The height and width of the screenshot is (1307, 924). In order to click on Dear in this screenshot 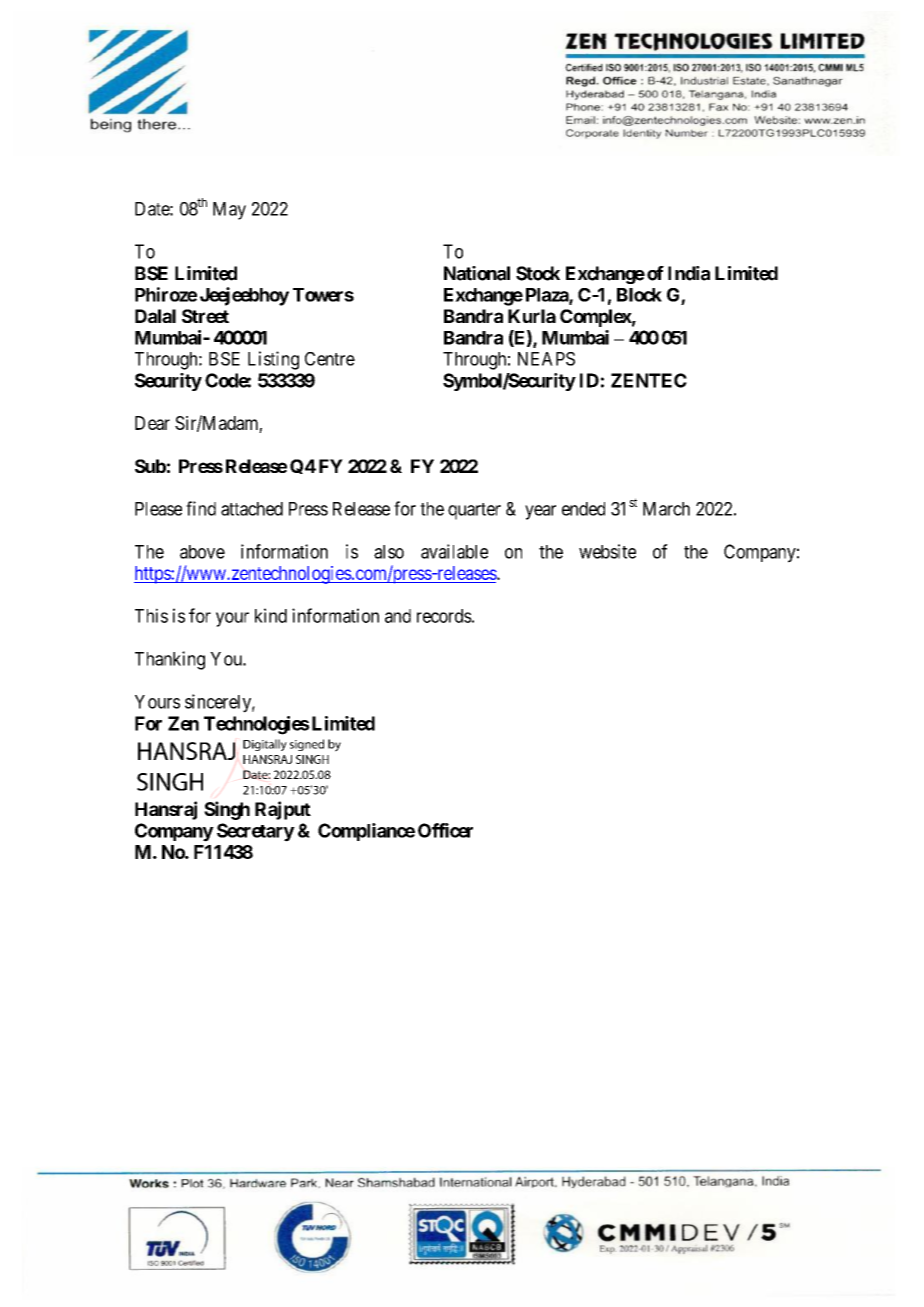, I will do `click(152, 423)`.
